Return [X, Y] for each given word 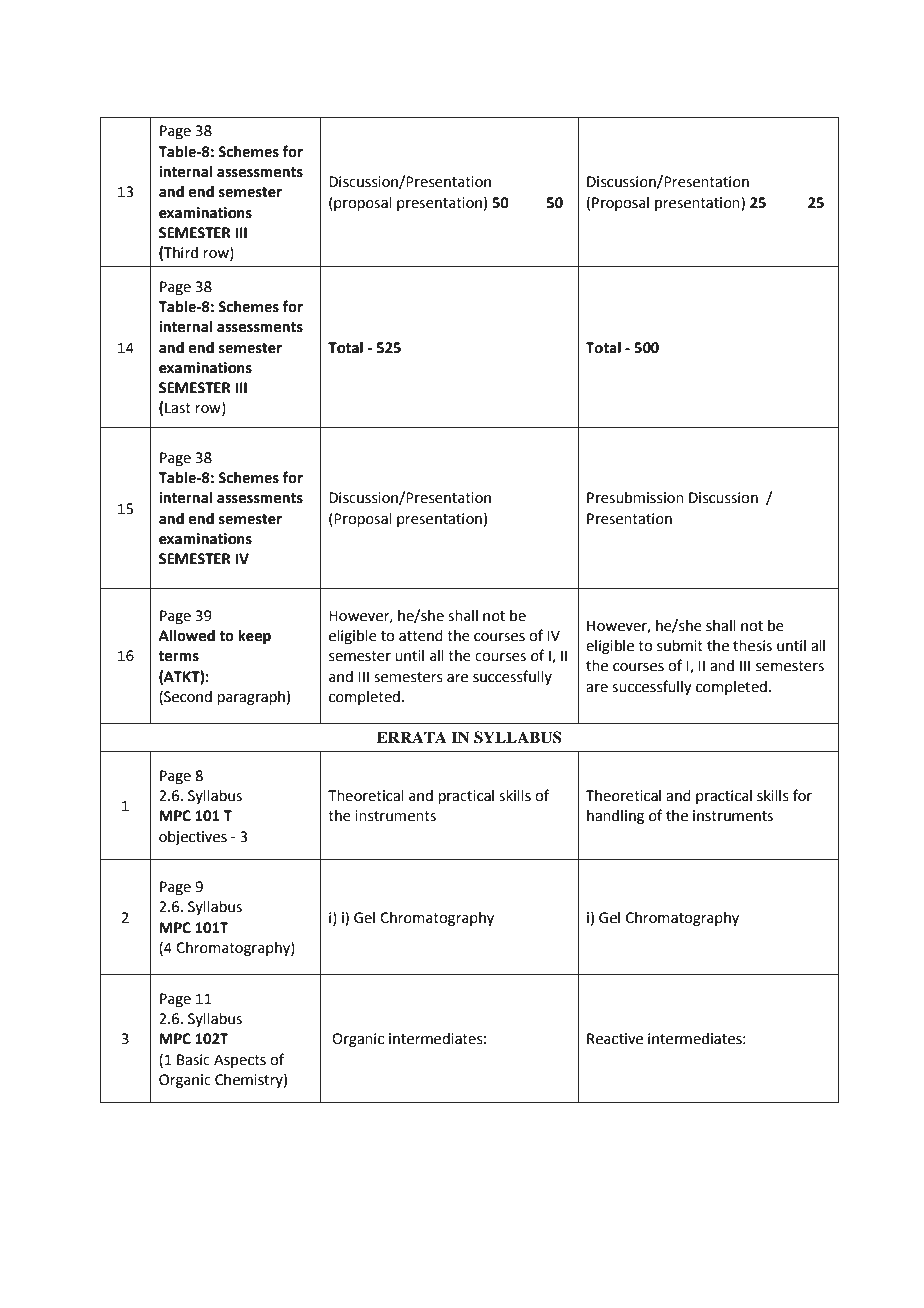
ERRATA [412, 737]
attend [421, 636]
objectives [193, 838]
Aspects [240, 1061]
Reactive [615, 1039]
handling [615, 817]
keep [254, 636]
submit [680, 646]
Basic [193, 1060]
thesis [752, 646]
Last [178, 408]
